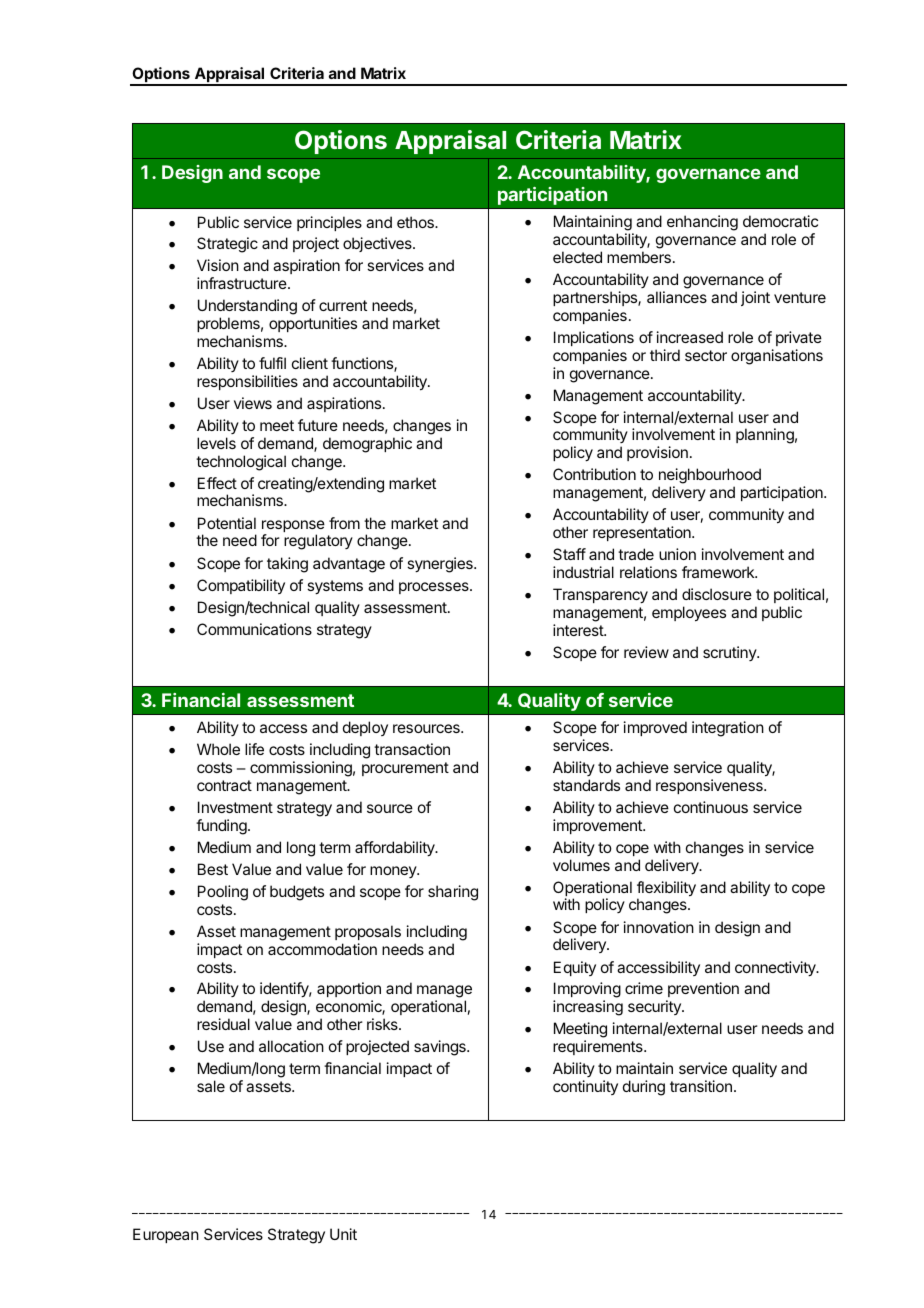 Image resolution: width=924 pixels, height=1308 pixels. I want to click on European, so click(166, 1235).
